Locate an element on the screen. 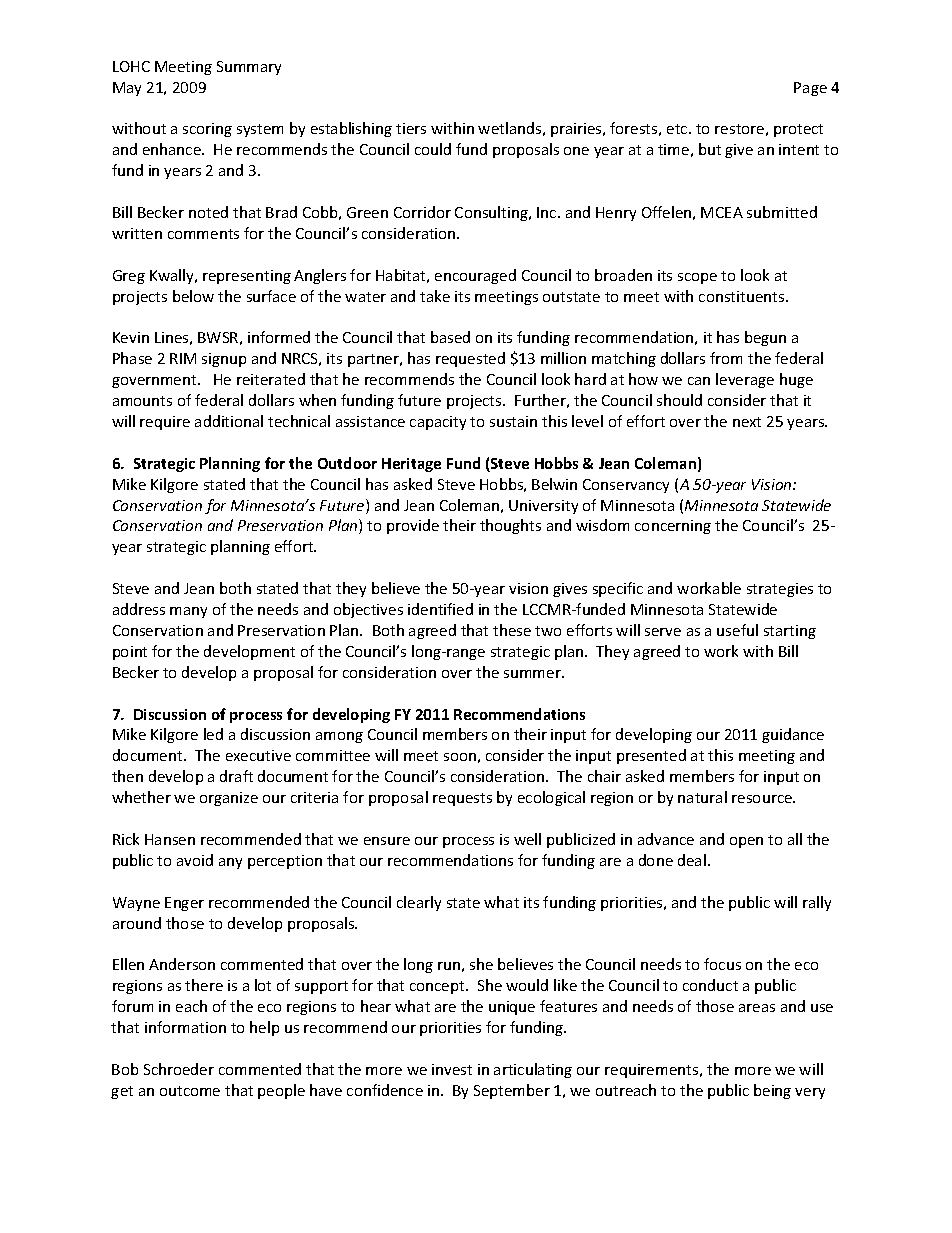 The image size is (952, 1233). scoring is located at coordinates (207, 130).
